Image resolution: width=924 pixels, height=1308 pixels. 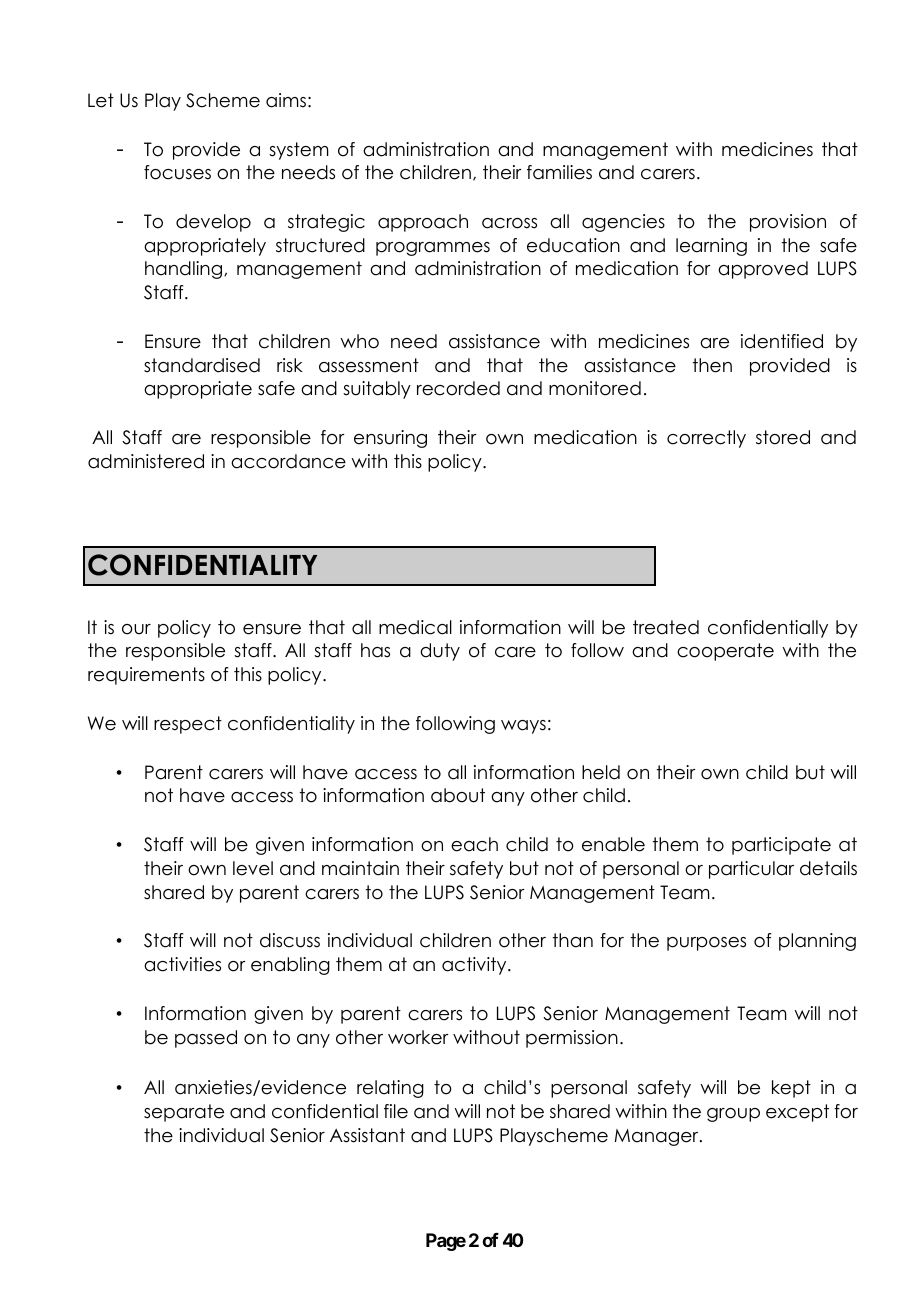 I want to click on separate, so click(x=184, y=1113).
